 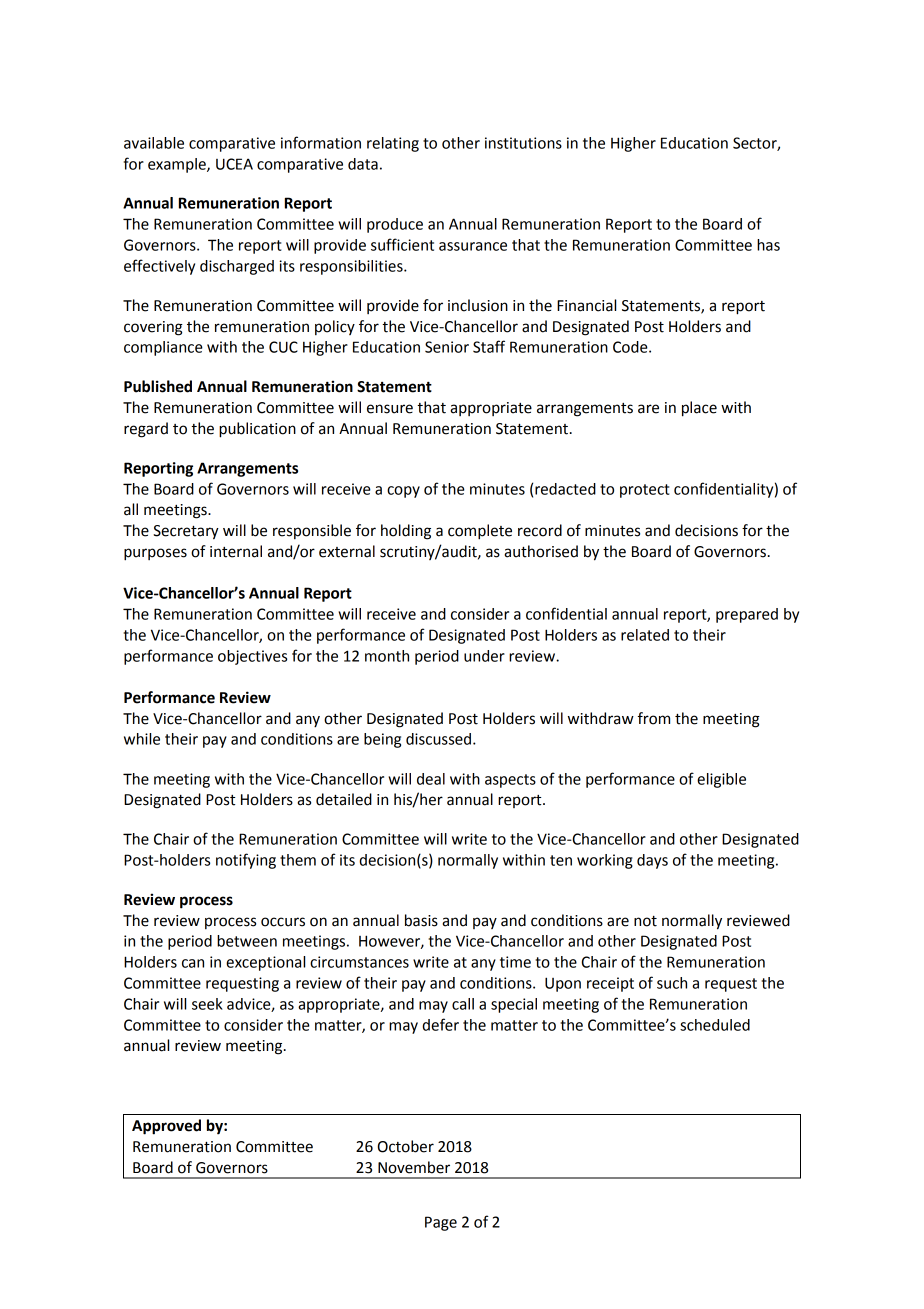 I want to click on relating, so click(x=393, y=144).
